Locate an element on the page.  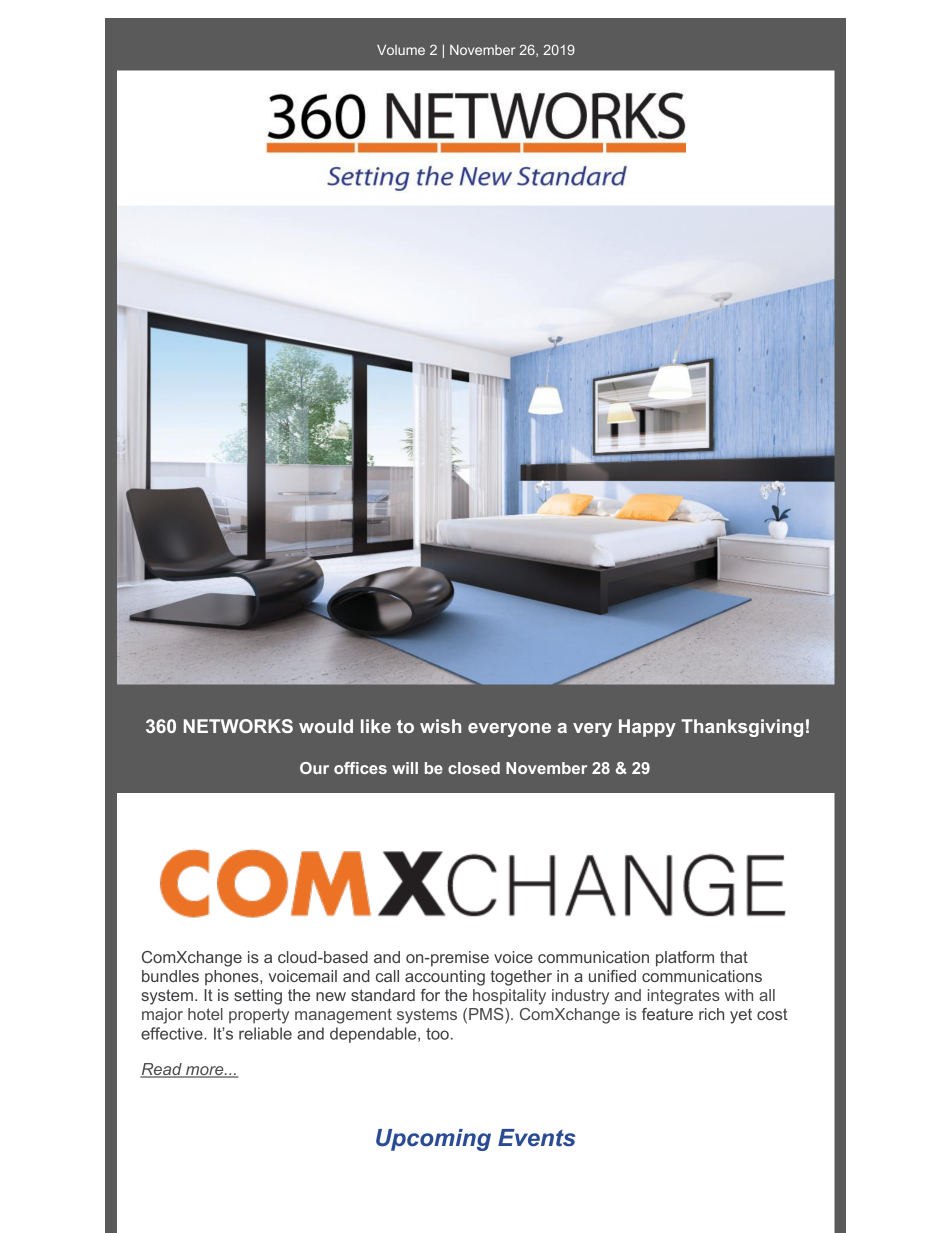
Thanksgiving is located at coordinates (742, 728).
